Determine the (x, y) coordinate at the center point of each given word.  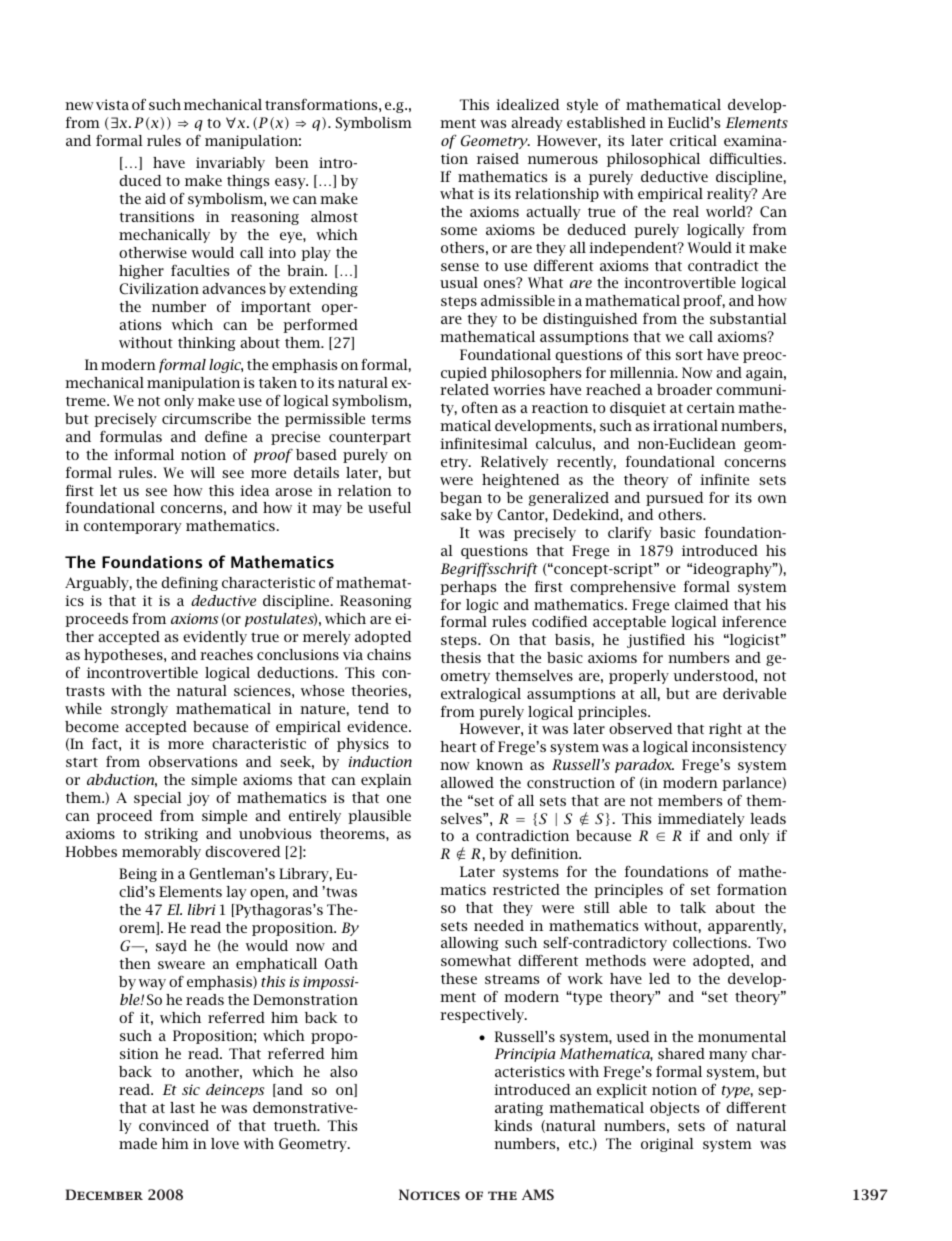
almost (334, 216)
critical (693, 140)
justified (656, 640)
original (667, 1145)
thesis (461, 657)
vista (112, 104)
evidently (215, 638)
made (138, 1143)
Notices (429, 1194)
